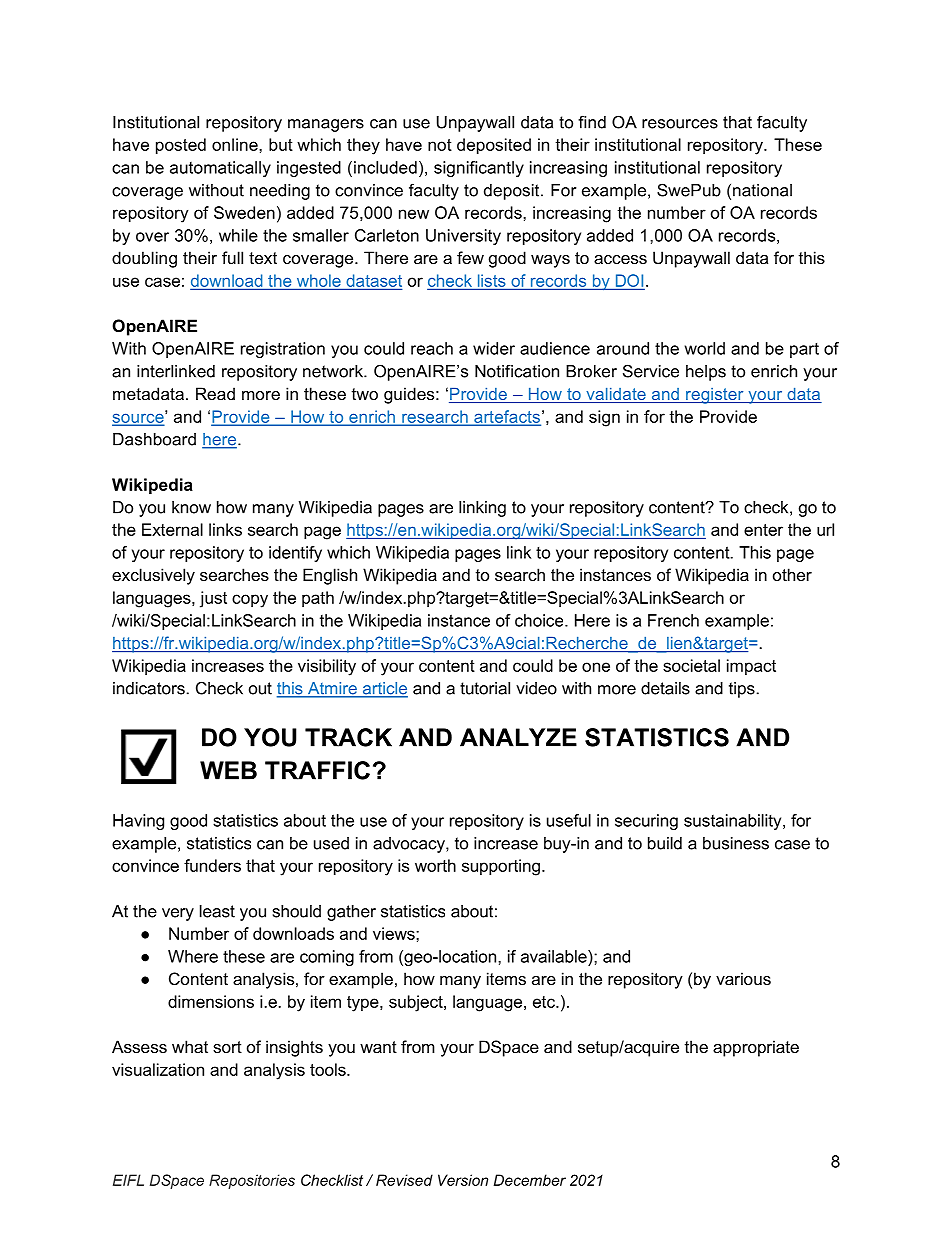  I want to click on online, so click(236, 144).
